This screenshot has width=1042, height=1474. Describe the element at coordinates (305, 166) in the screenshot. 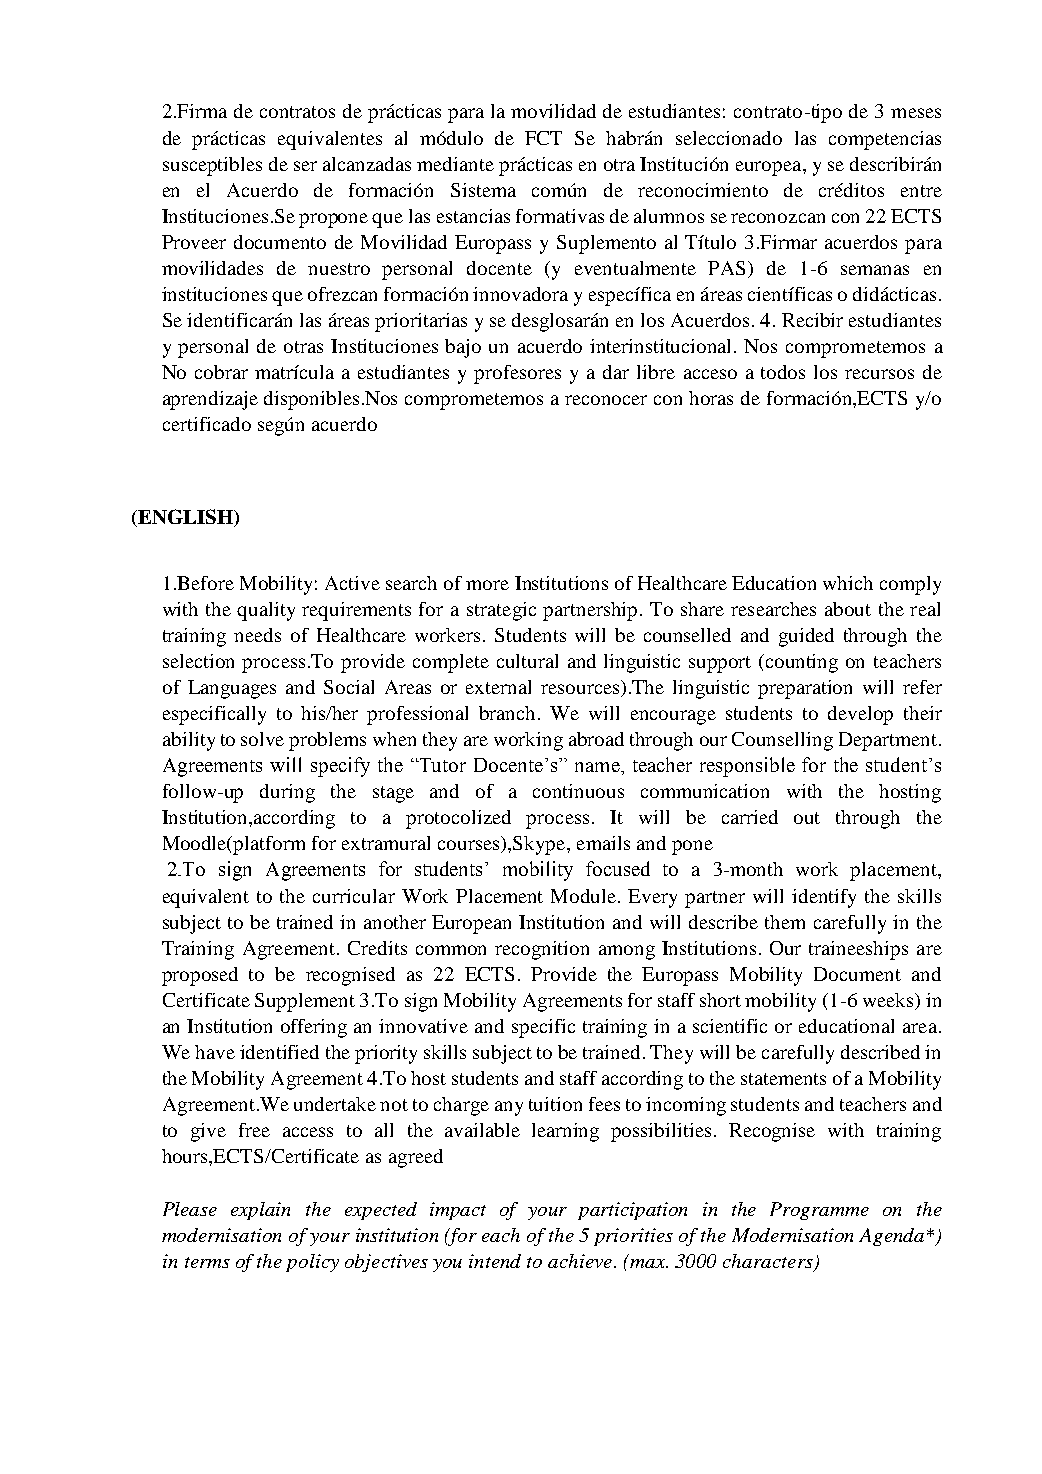

I see `ser` at that location.
